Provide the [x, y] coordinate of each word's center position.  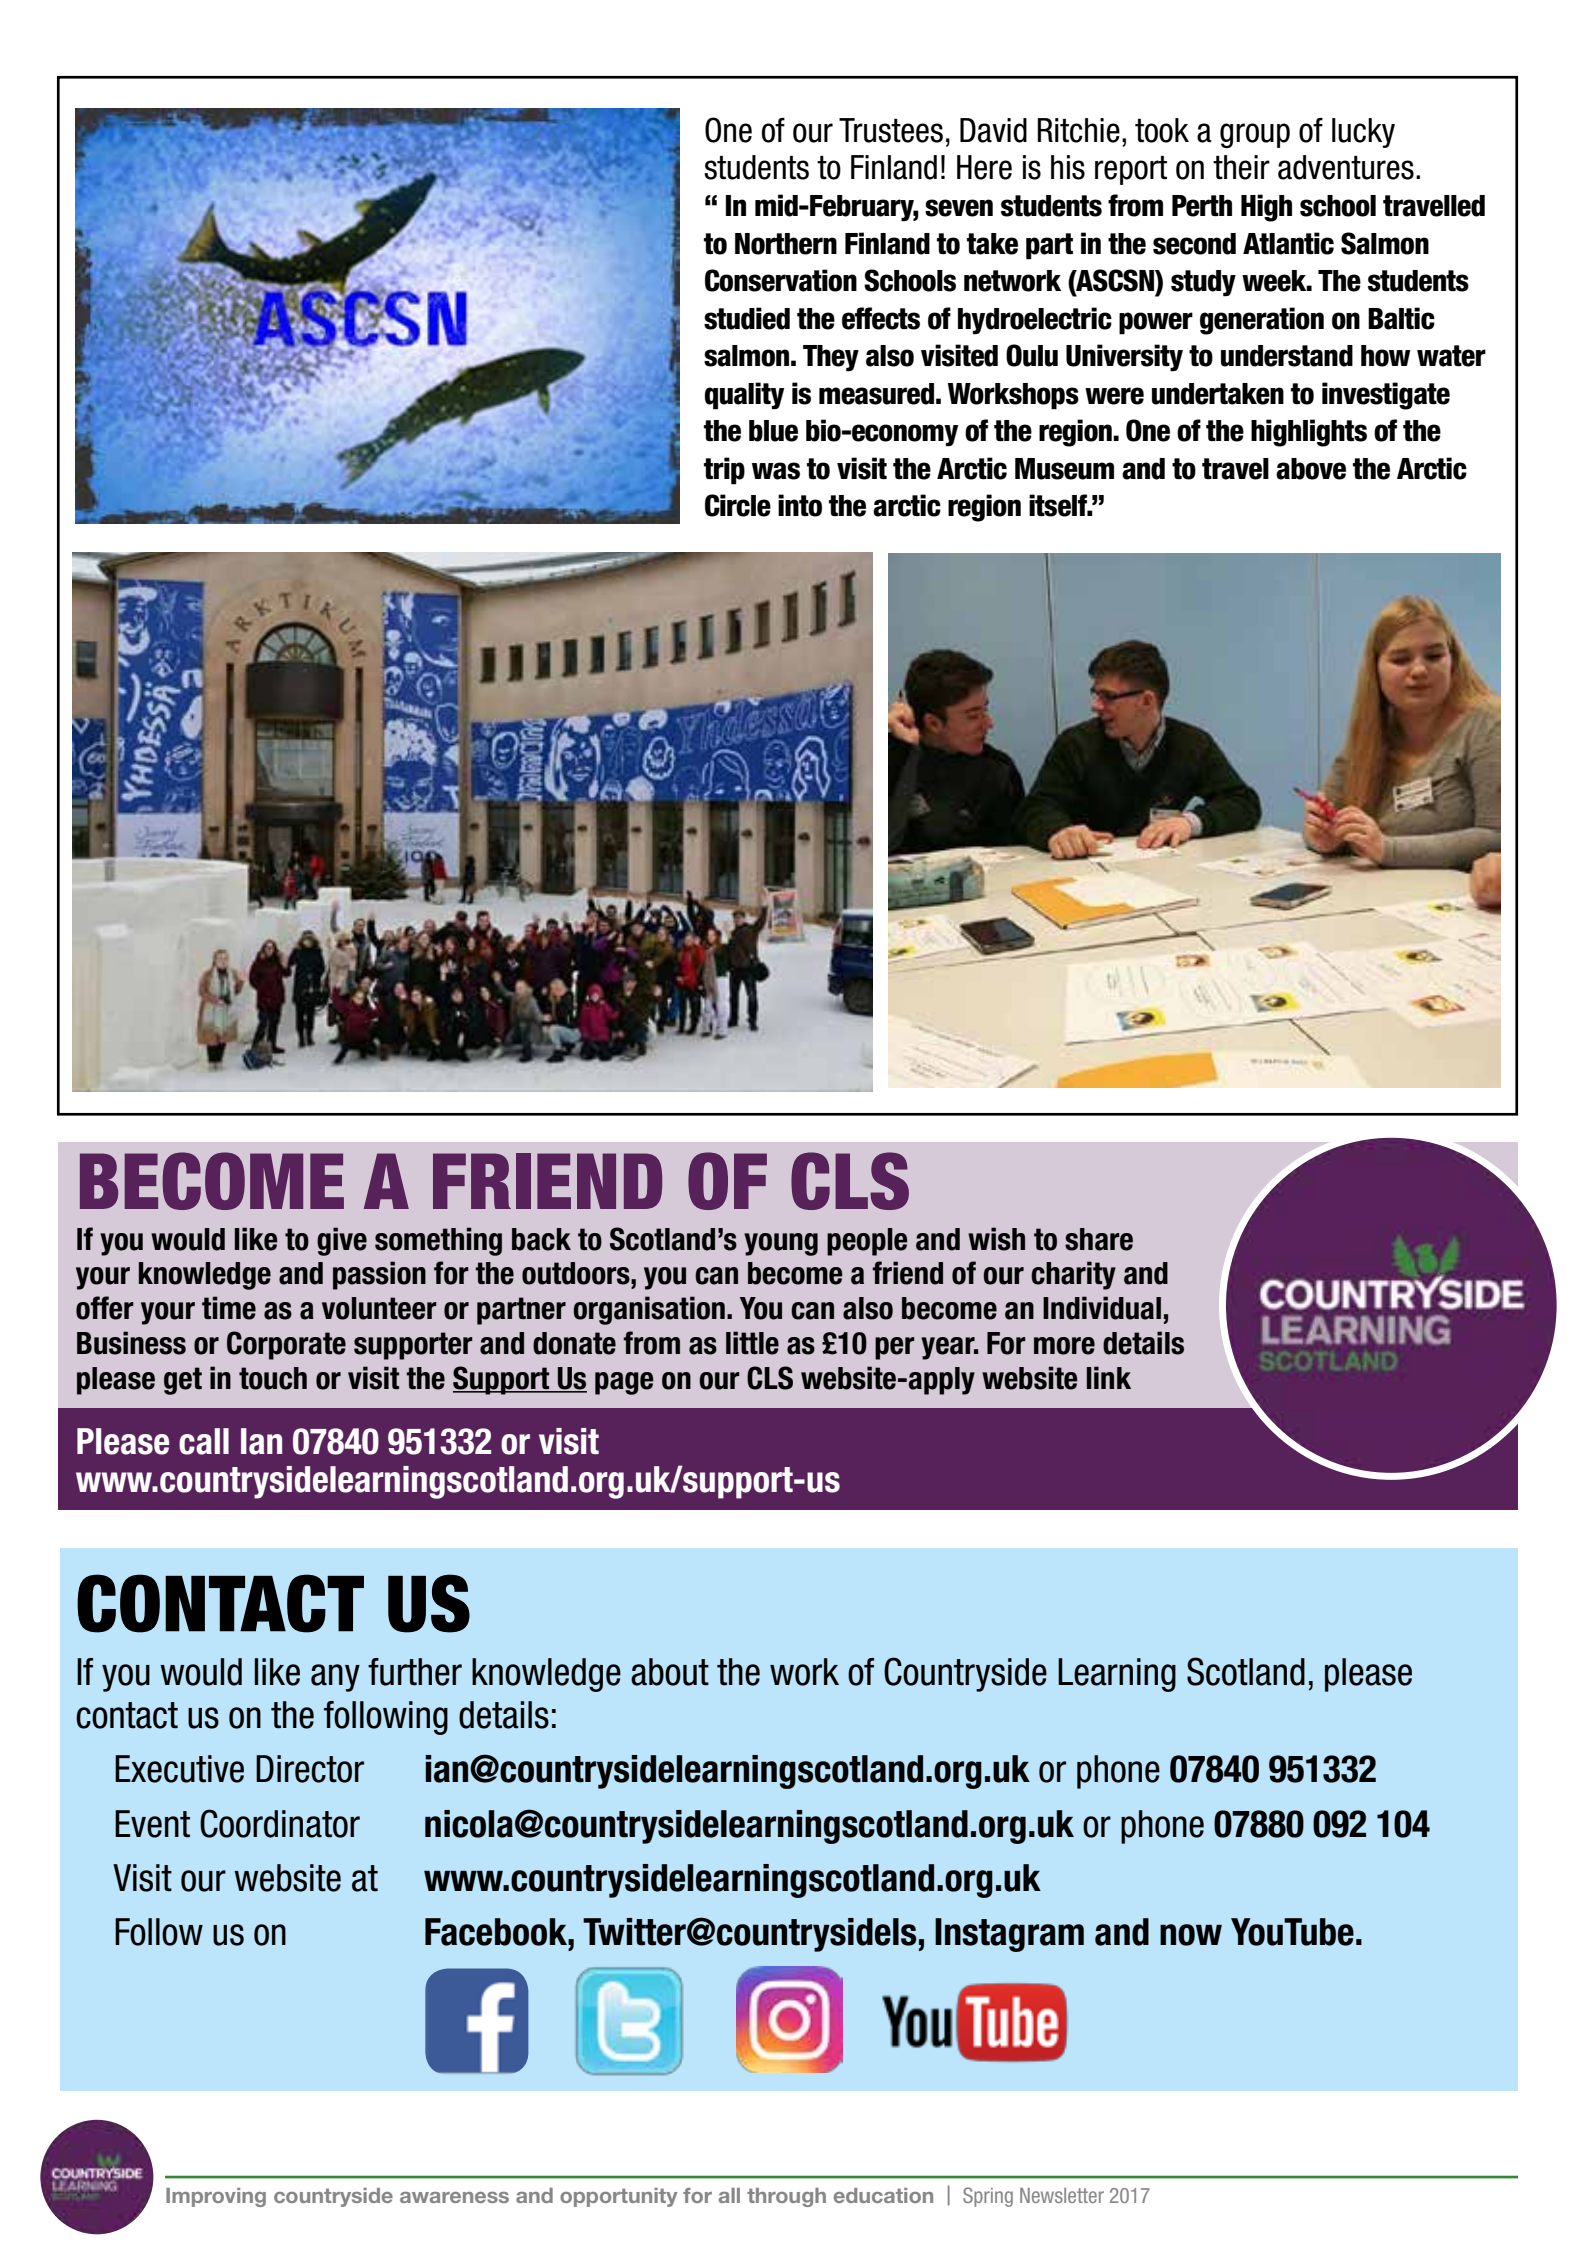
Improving [216, 2197]
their [1241, 167]
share [1099, 1239]
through [786, 2197]
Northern [786, 244]
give [342, 1241]
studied [747, 318]
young [781, 1244]
